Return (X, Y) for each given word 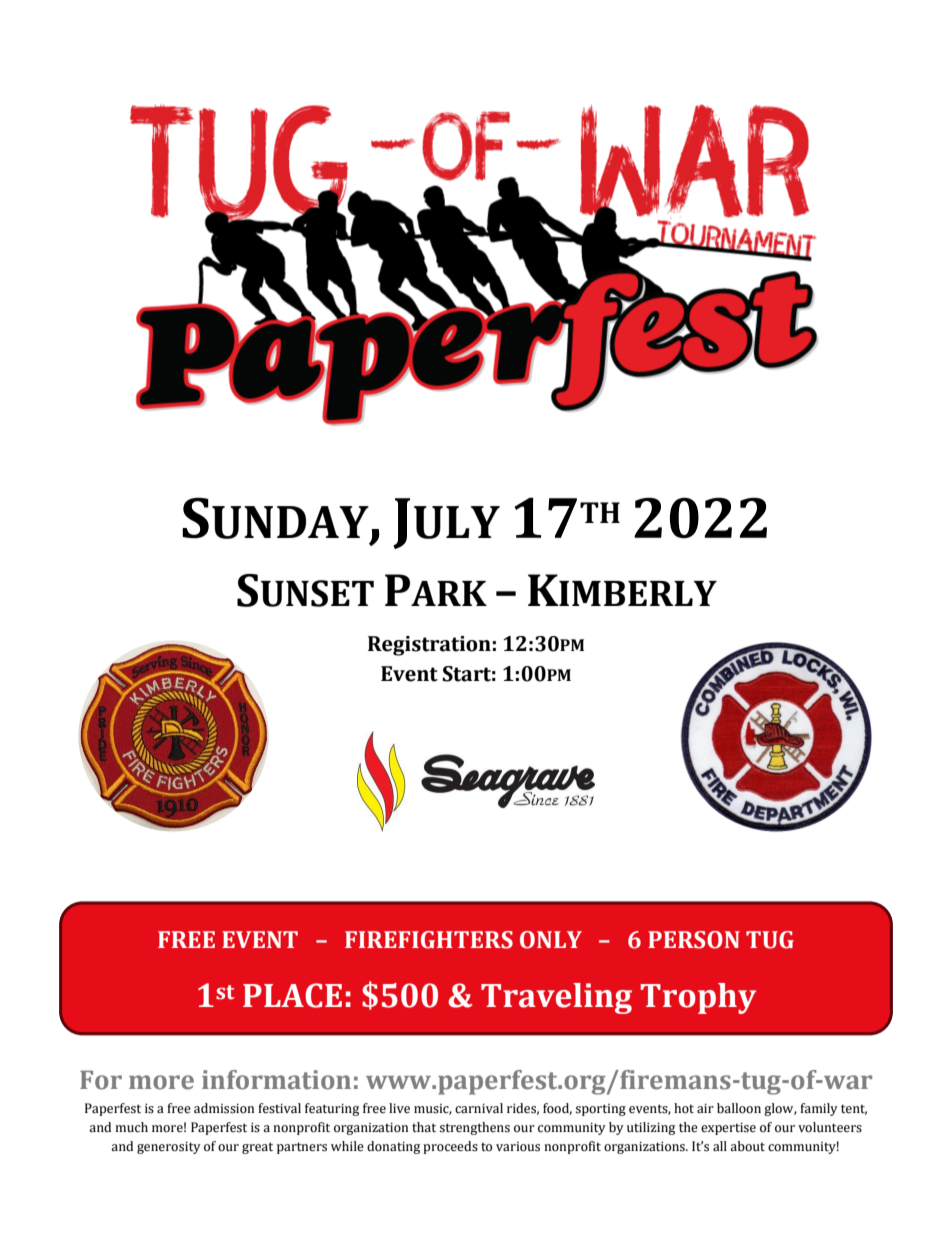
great (257, 1148)
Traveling (556, 998)
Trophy (698, 998)
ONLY (551, 940)
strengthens (475, 1128)
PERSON (694, 940)
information (276, 1080)
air (705, 1108)
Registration (429, 646)
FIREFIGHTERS (429, 940)
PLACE (292, 995)
